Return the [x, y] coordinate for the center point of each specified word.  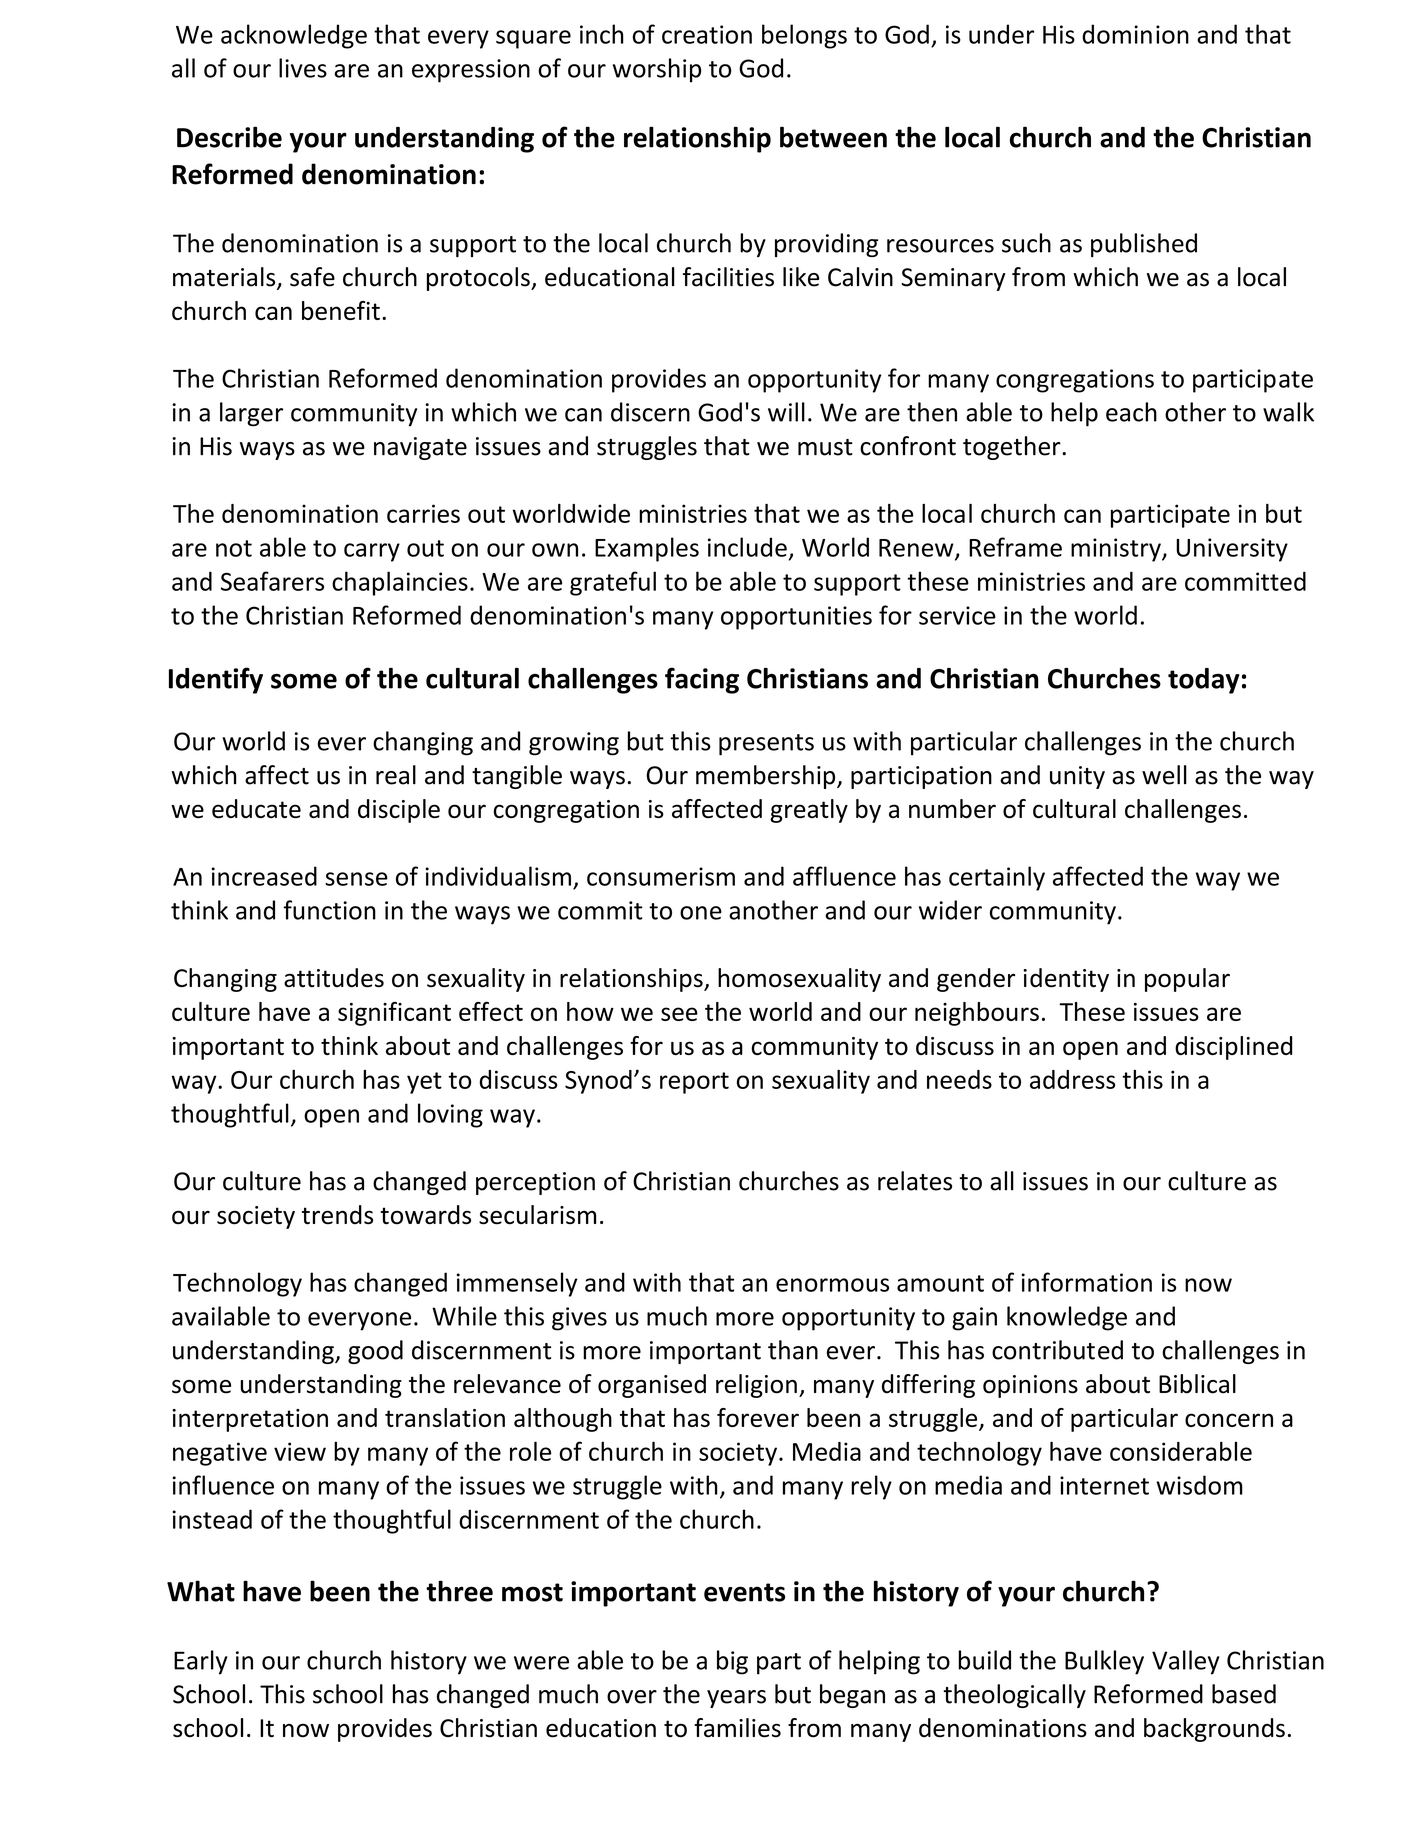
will [786, 412]
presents [766, 745]
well [1164, 775]
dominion [1135, 34]
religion [756, 1386]
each [1131, 412]
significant [394, 1014]
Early [201, 1662]
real [396, 775]
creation [707, 34]
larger [251, 414]
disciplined [1233, 1048]
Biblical [1197, 1384]
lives [303, 68]
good [375, 1352]
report [694, 1083]
